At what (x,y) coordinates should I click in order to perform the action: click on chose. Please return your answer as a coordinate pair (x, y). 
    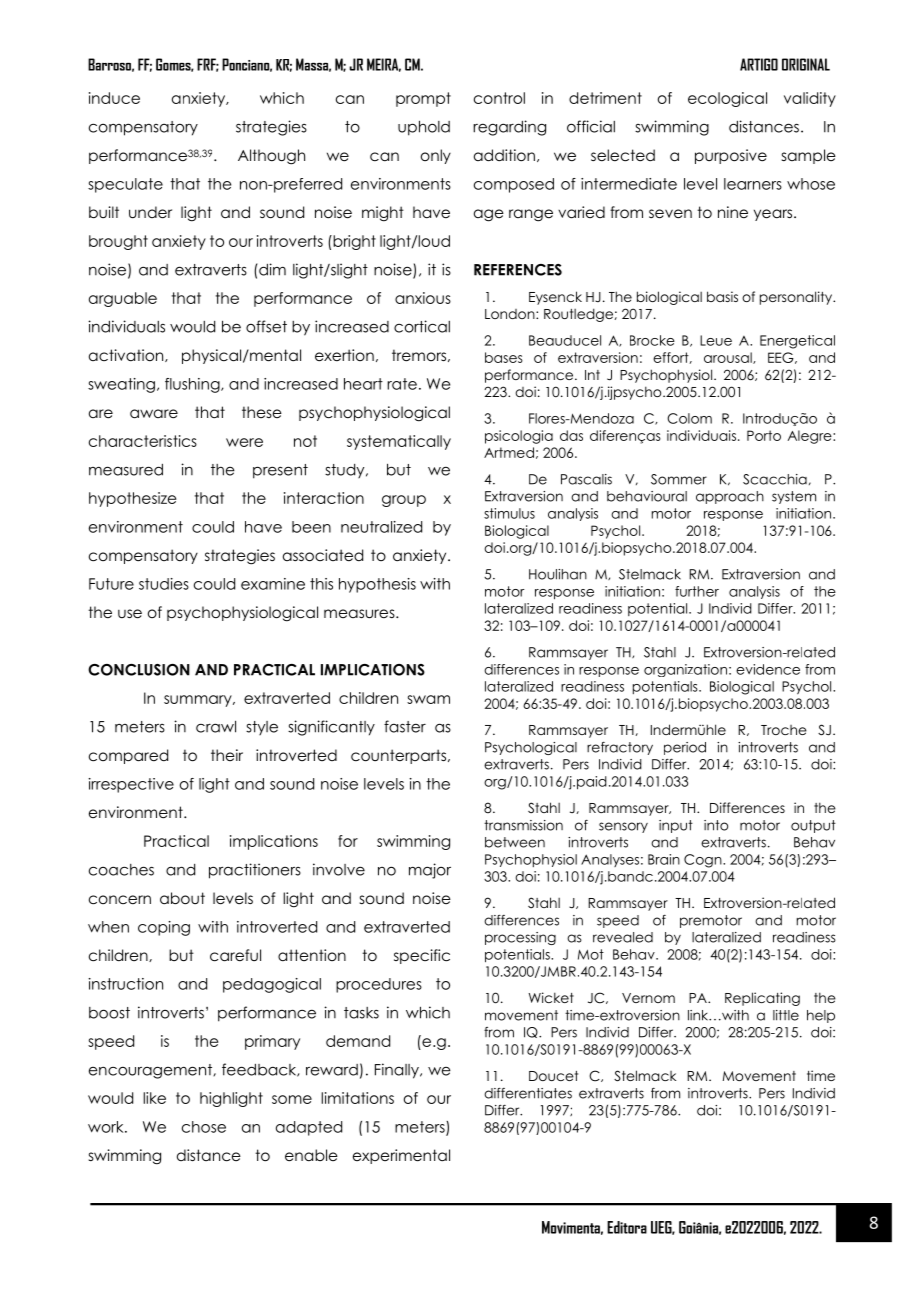
    Looking at the image, I should click on (204, 1127).
